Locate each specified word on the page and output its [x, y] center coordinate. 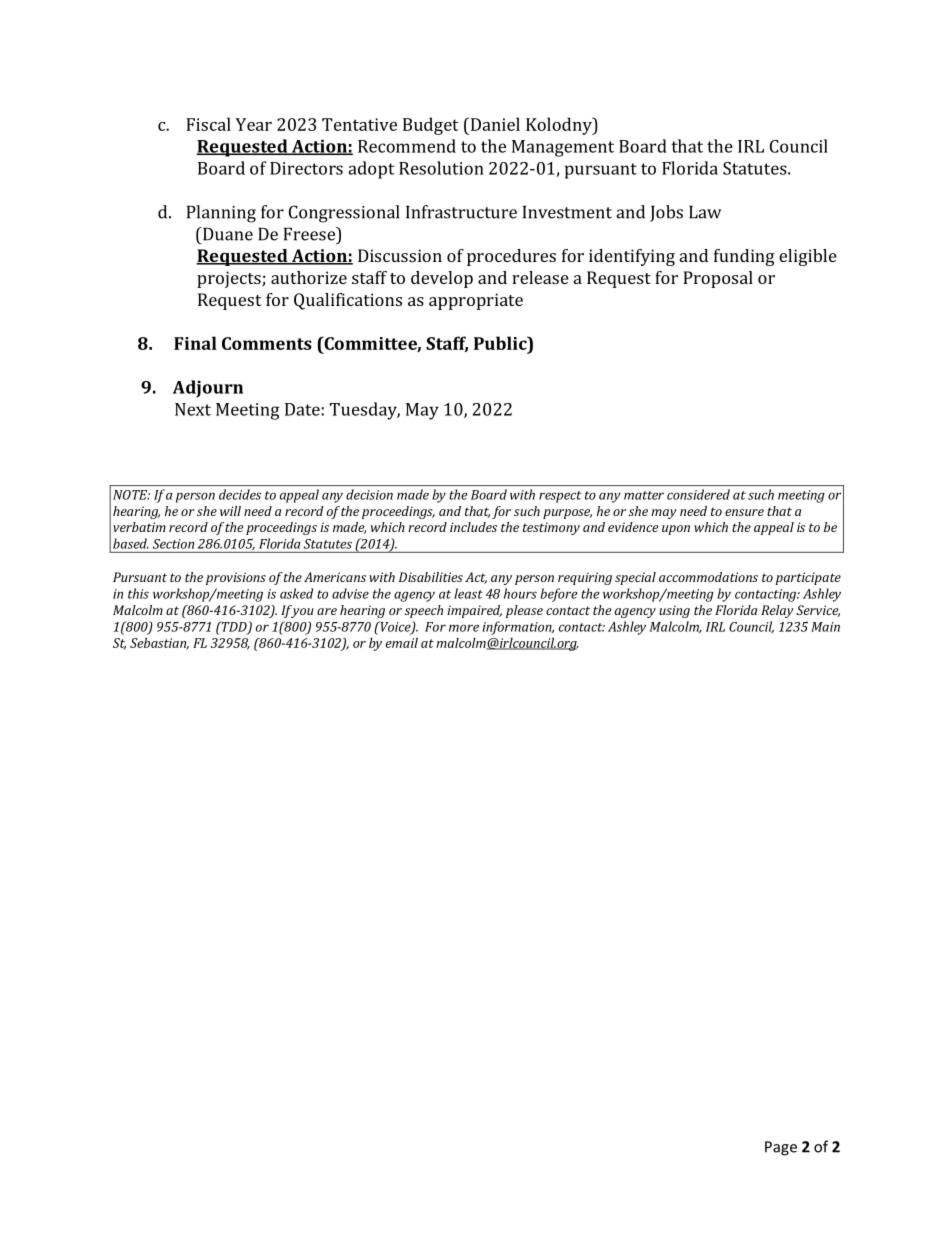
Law [705, 212]
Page [781, 1148]
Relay [777, 611]
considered [698, 494]
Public [501, 343]
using [674, 611]
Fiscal [208, 124]
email [402, 643]
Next [193, 409]
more [464, 628]
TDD [234, 627]
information [518, 628]
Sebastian [159, 644]
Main [825, 627]
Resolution [441, 168]
